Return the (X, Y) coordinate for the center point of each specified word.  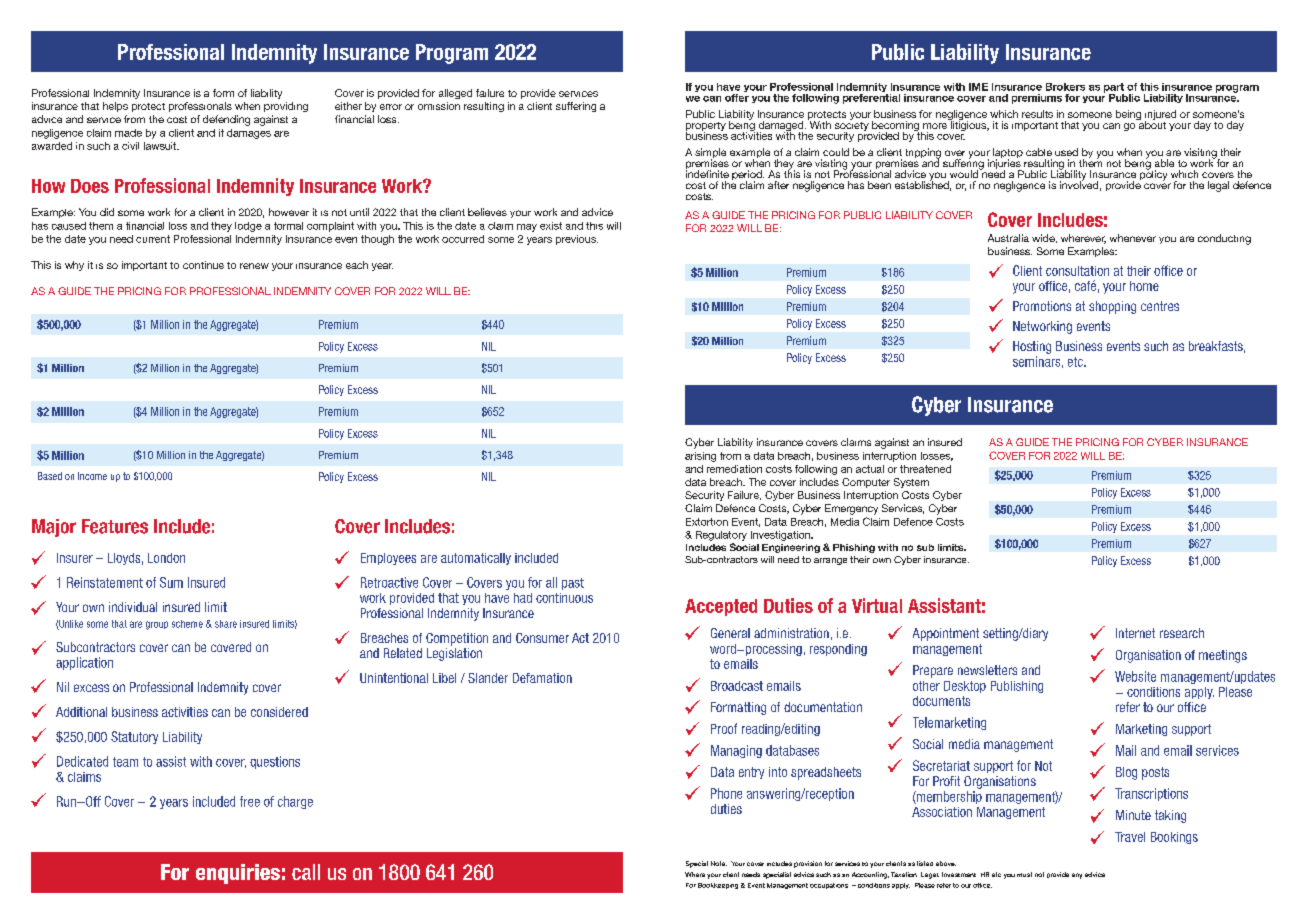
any (1077, 876)
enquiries (238, 874)
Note (719, 863)
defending (226, 120)
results (1037, 114)
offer (737, 96)
